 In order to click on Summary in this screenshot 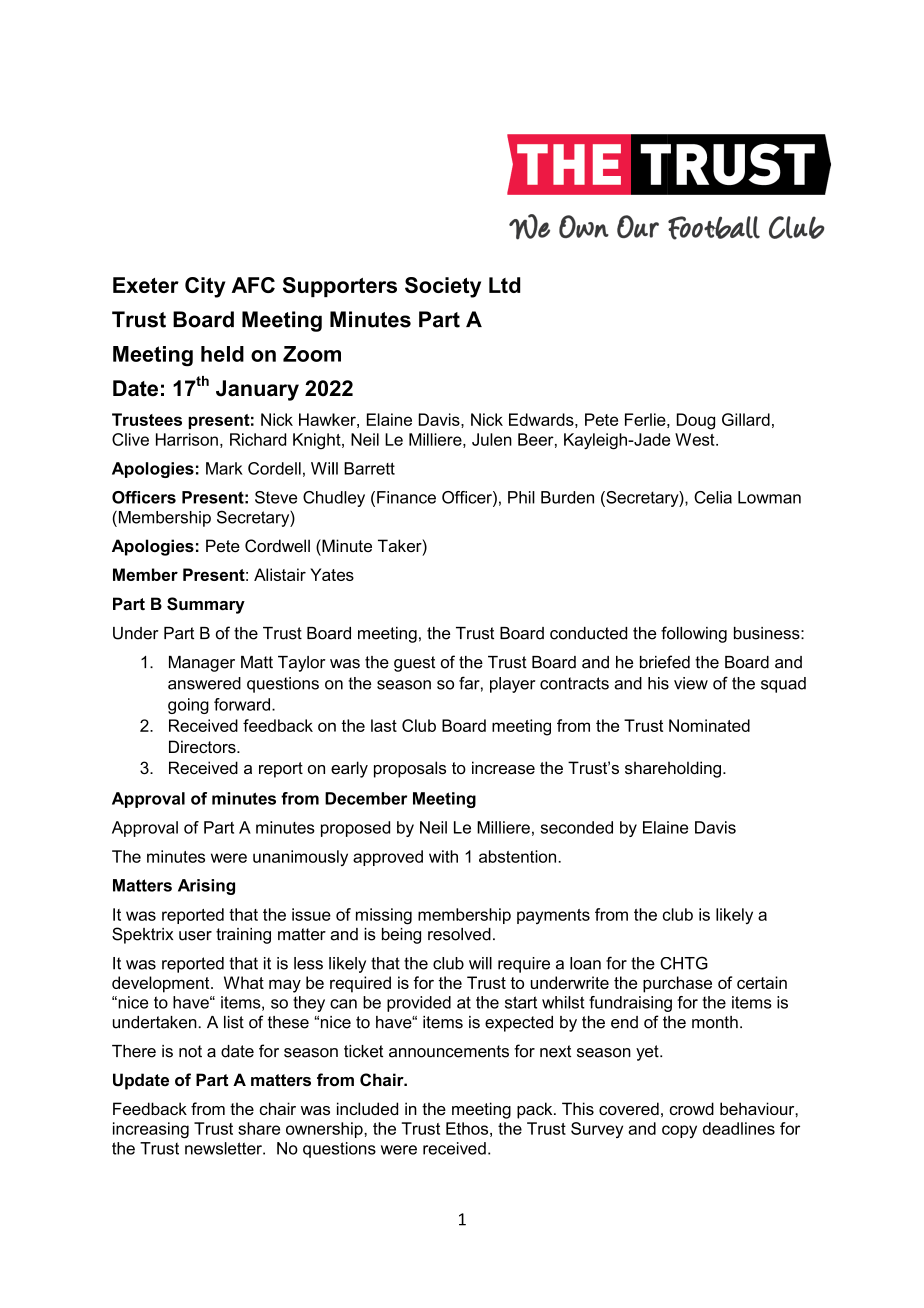, I will do `click(206, 605)`.
